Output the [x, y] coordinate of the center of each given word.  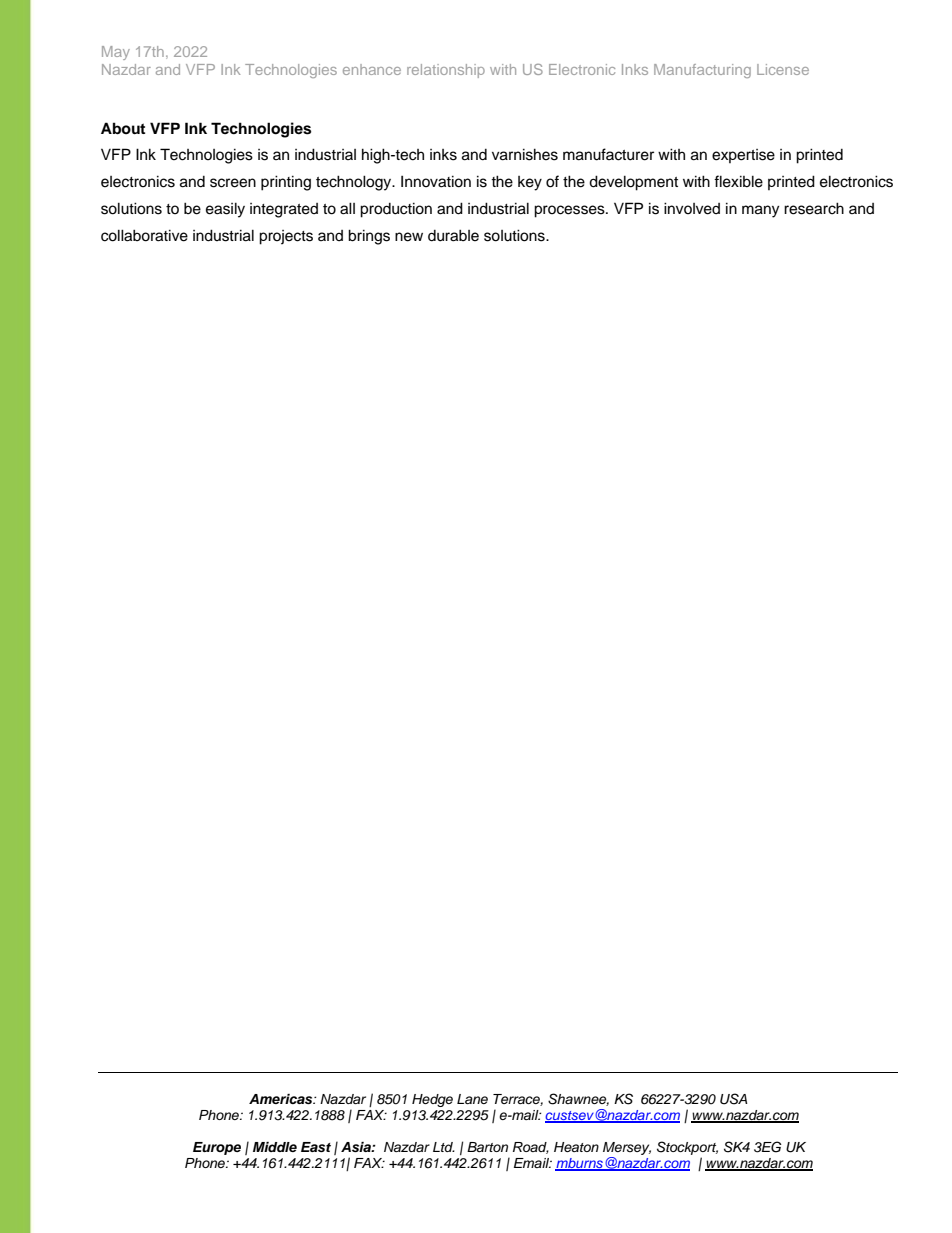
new [409, 237]
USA [734, 1099]
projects [286, 237]
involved [692, 208]
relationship [446, 71]
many [760, 211]
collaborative [144, 235]
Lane [472, 1099]
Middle [275, 1147]
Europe [217, 1148]
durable [453, 235]
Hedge [432, 1100]
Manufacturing [702, 71]
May [116, 53]
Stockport [687, 1148]
